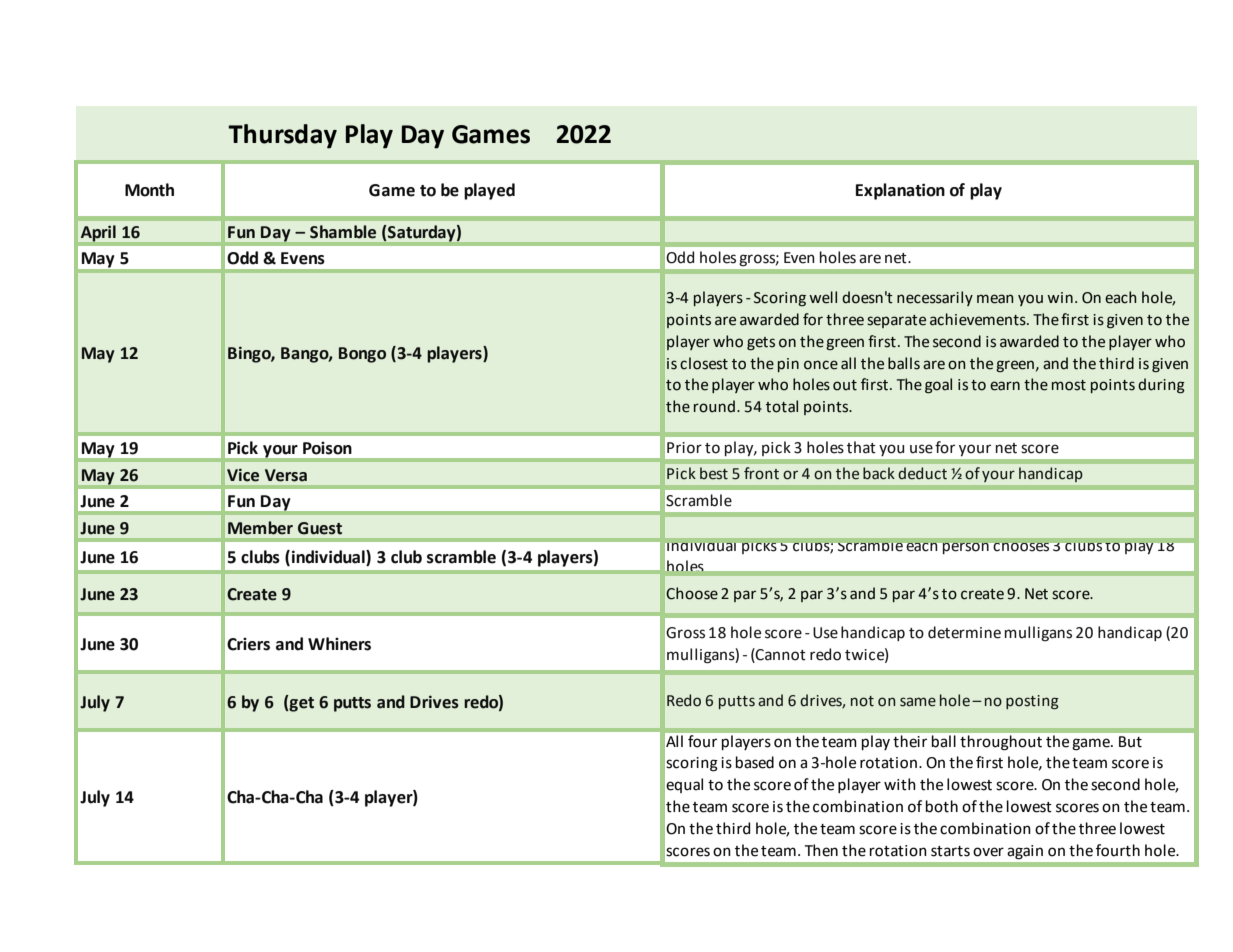  I want to click on Bongo, so click(362, 355).
